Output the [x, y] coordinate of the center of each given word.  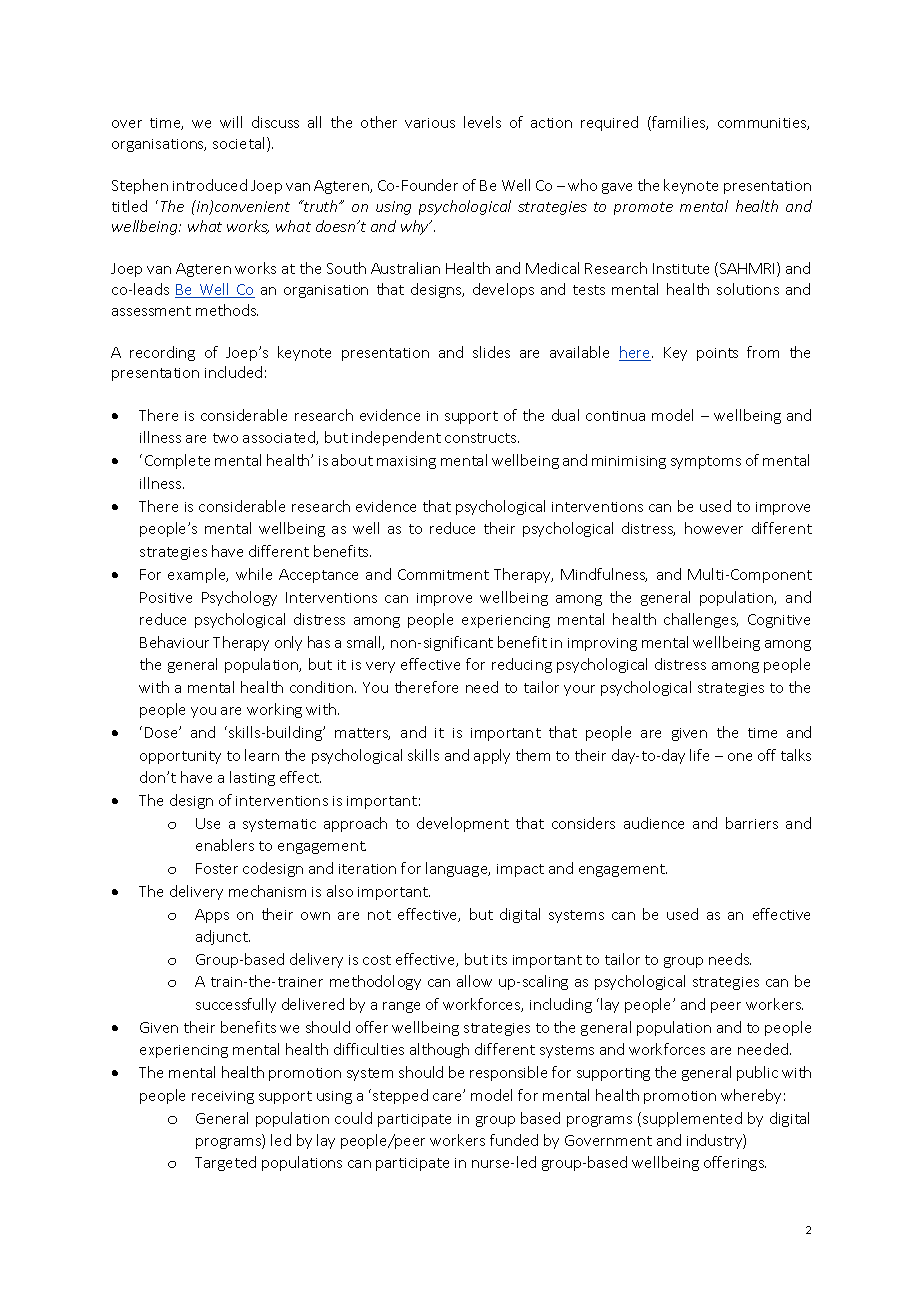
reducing [522, 665]
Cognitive [779, 621]
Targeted [225, 1163]
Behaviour [174, 642]
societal [240, 144]
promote [643, 208]
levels [482, 122]
